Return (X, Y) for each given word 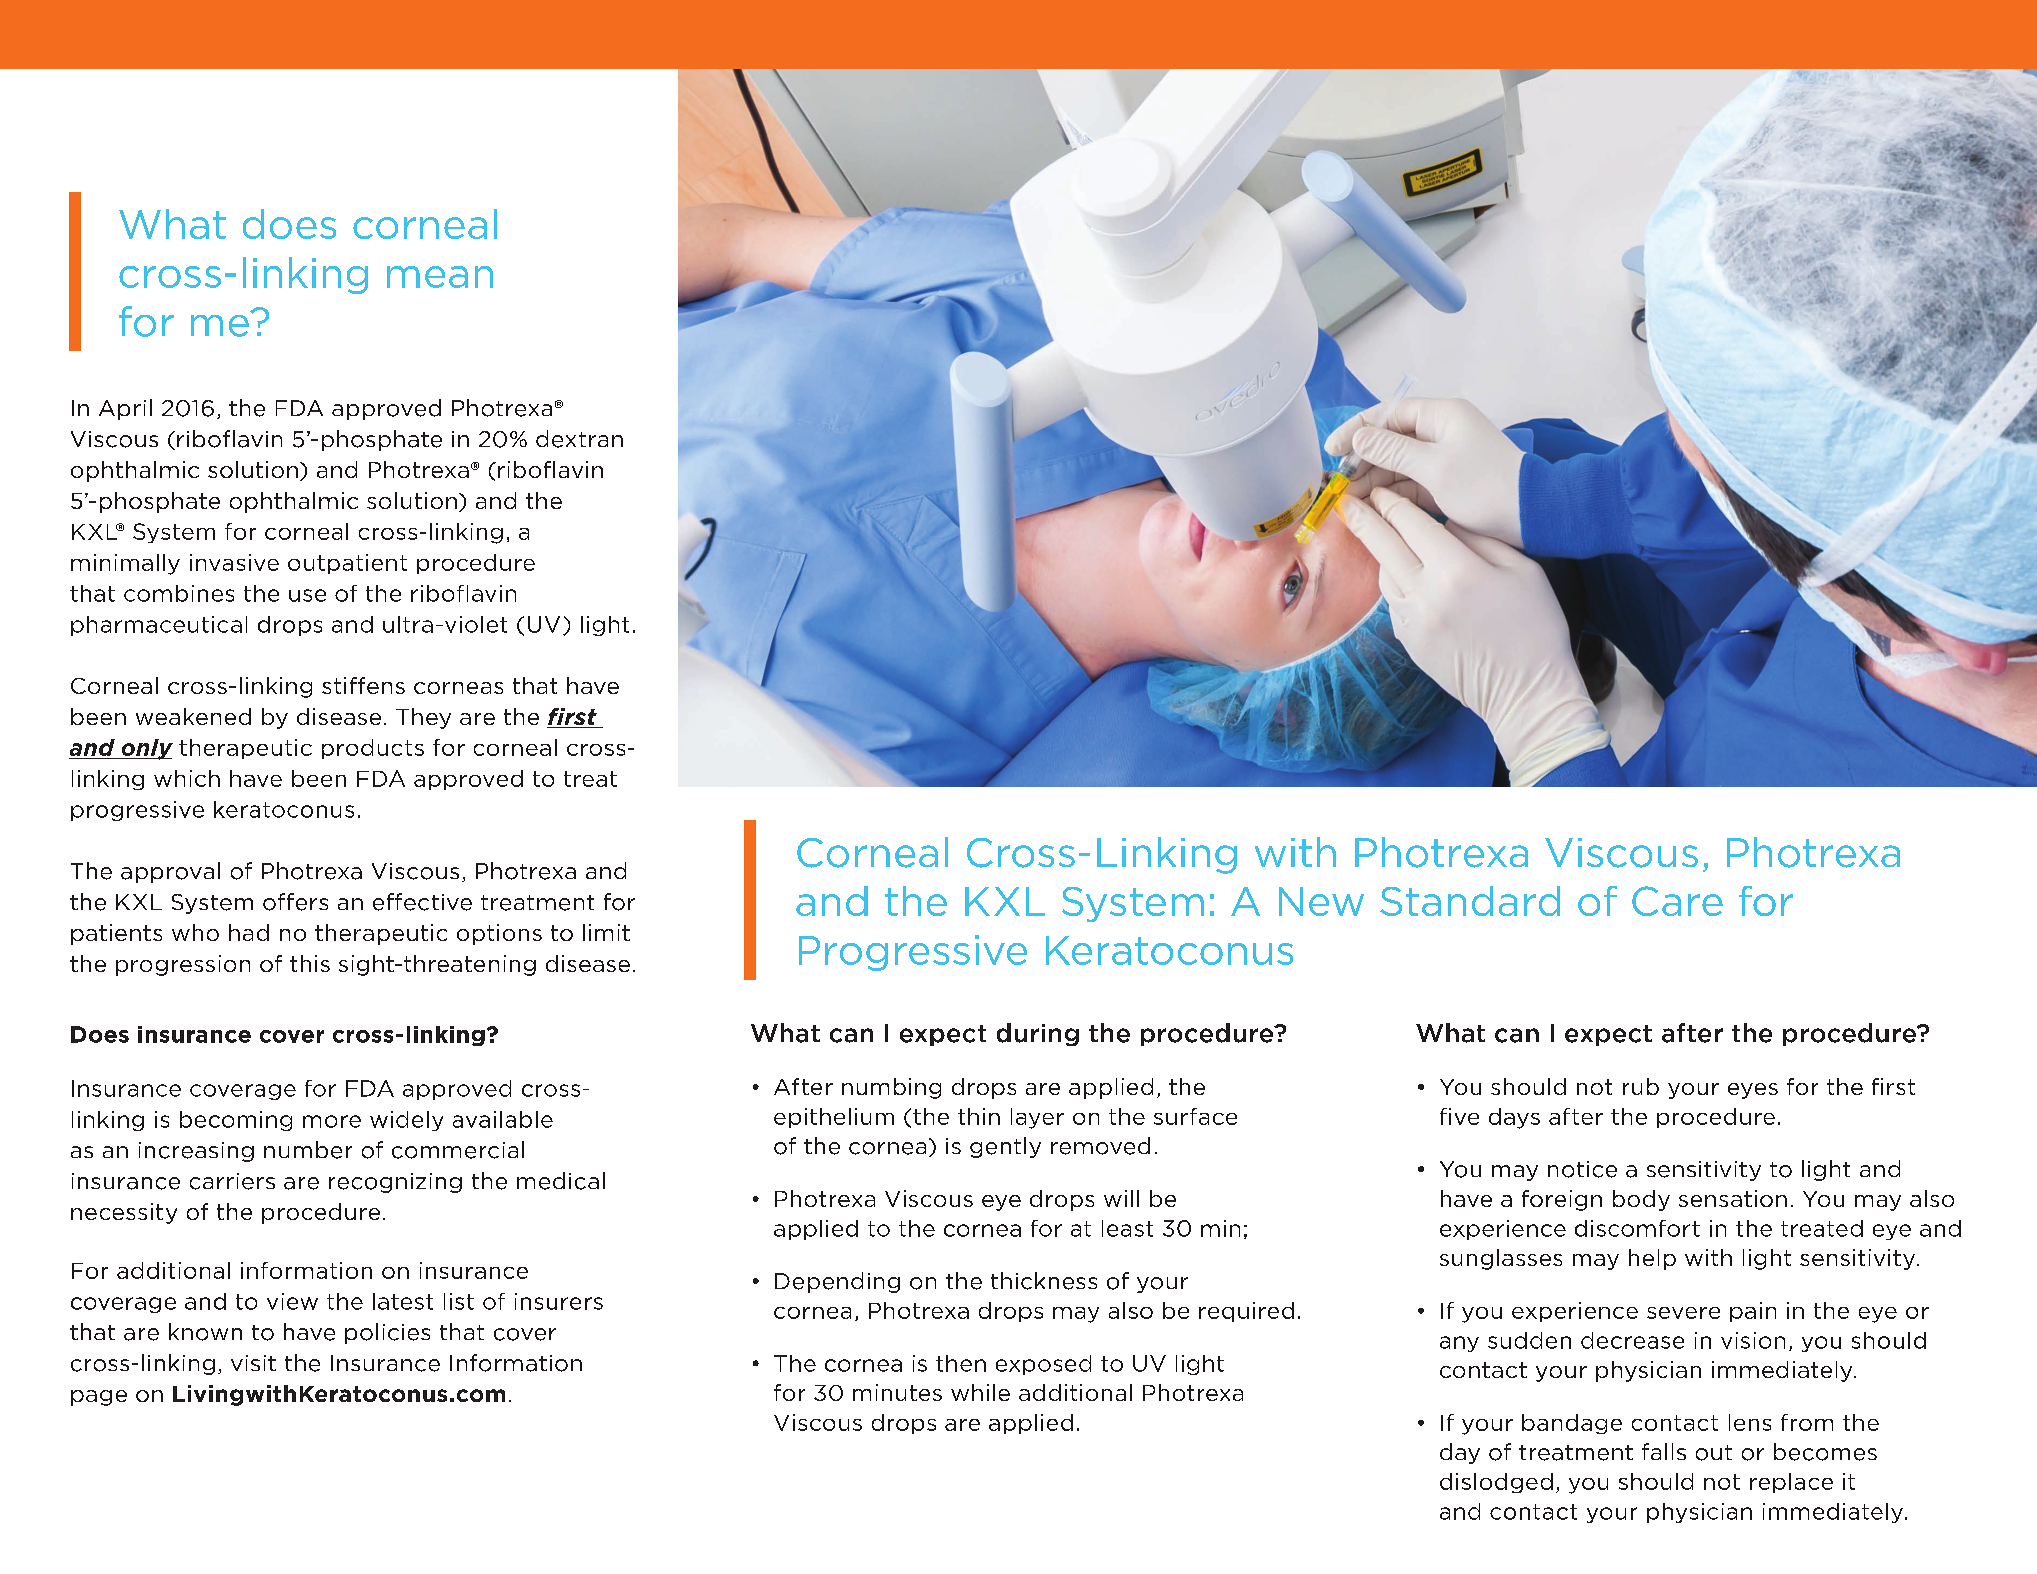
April (125, 409)
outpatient (347, 564)
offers (295, 902)
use (307, 595)
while (980, 1392)
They (423, 718)
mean (440, 277)
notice (1582, 1169)
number (308, 1150)
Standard (1470, 901)
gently (1005, 1147)
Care (1677, 901)
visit (253, 1363)
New (1321, 901)
